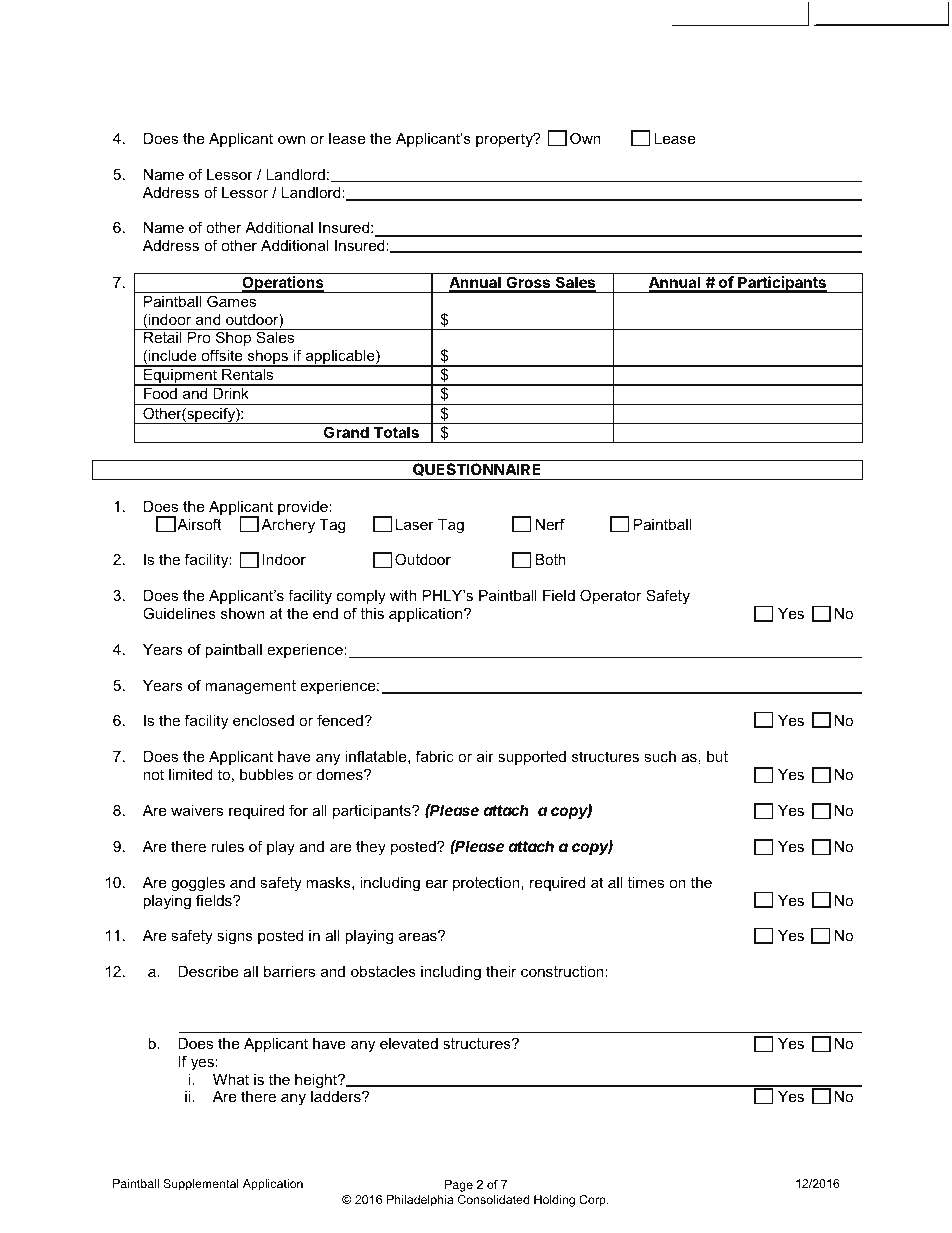 The height and width of the document is (1233, 952). I want to click on Operations, so click(283, 284).
